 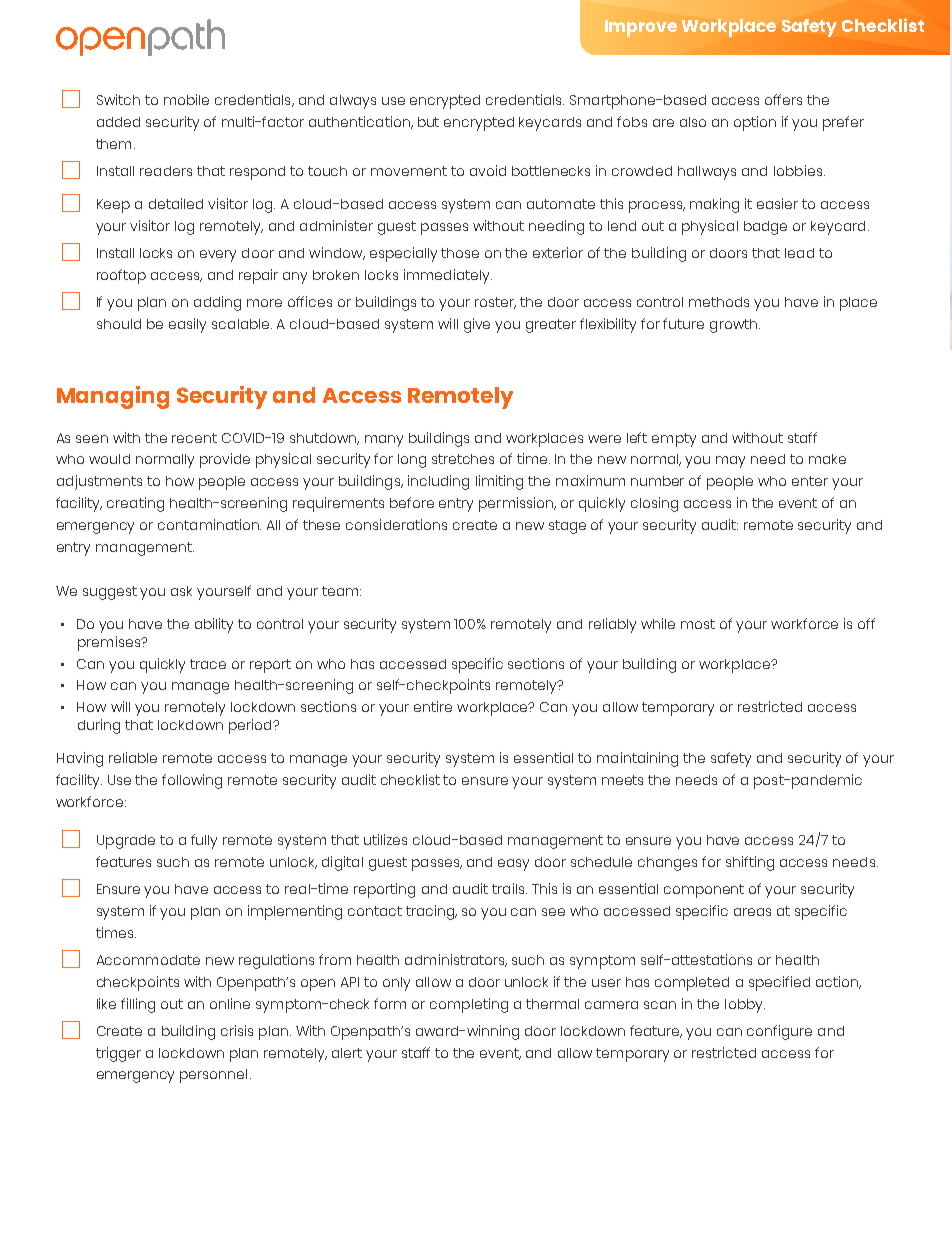 I want to click on easy, so click(x=513, y=865).
